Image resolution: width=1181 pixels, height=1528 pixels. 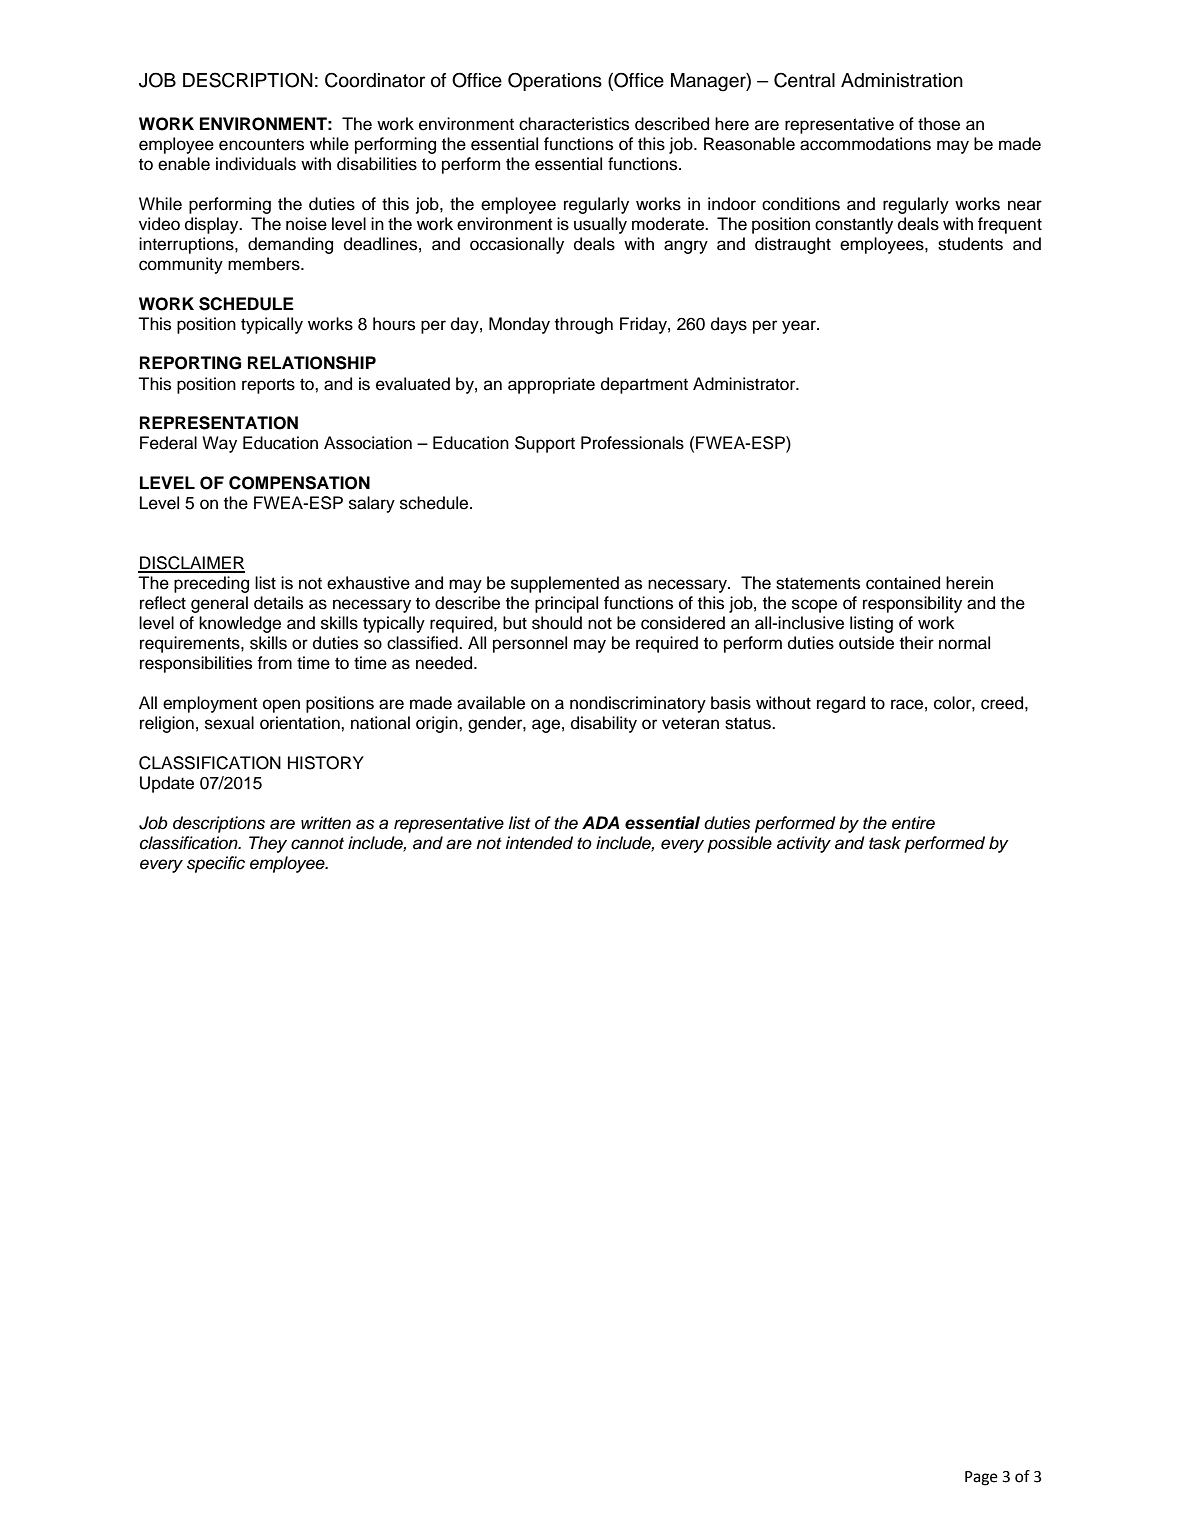 I want to click on HISTORY, so click(x=326, y=763).
